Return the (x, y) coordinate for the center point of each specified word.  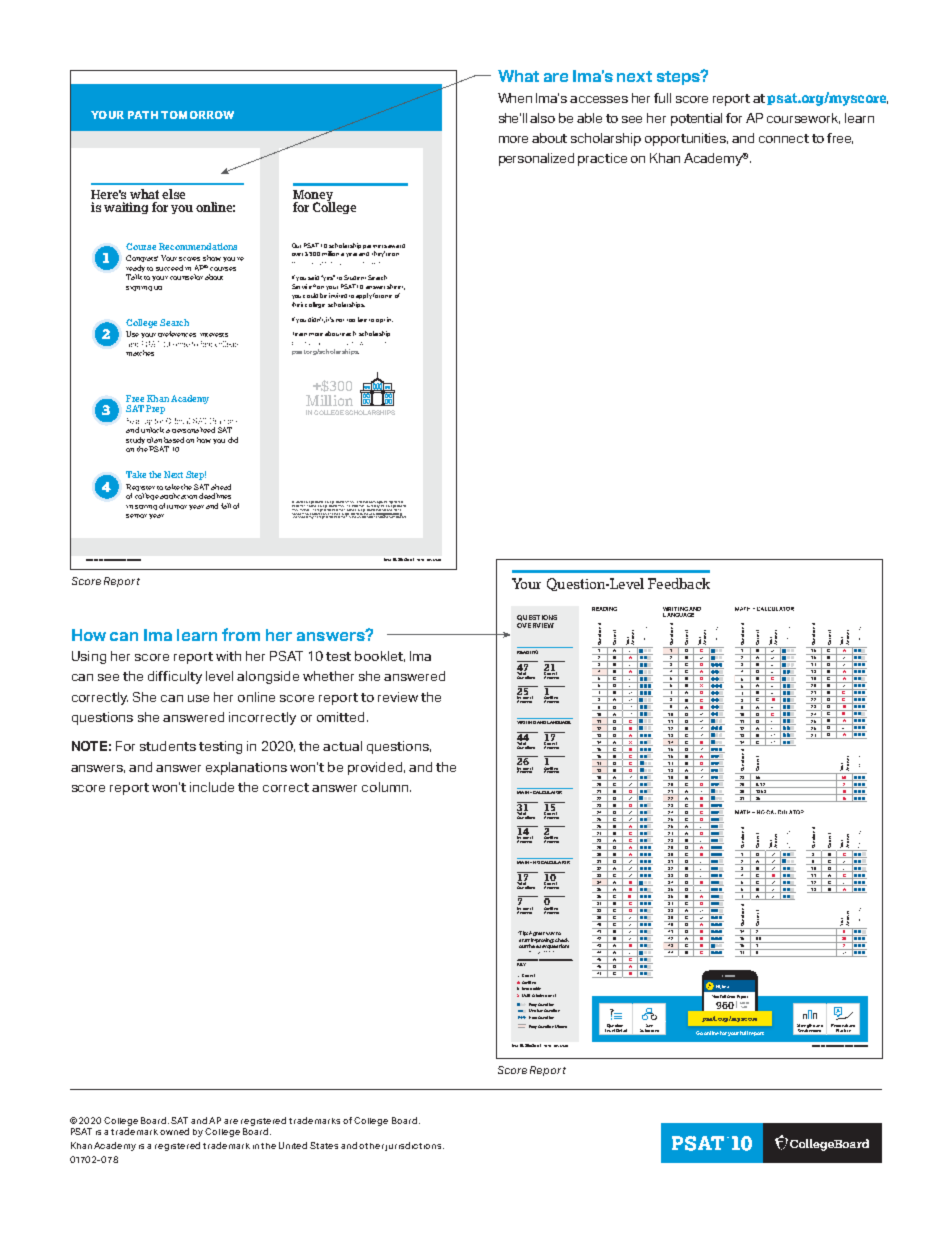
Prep (155, 409)
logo (380, 503)
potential (696, 119)
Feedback (679, 583)
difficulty (175, 677)
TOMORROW (197, 115)
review (398, 697)
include (212, 787)
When (515, 98)
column (385, 787)
